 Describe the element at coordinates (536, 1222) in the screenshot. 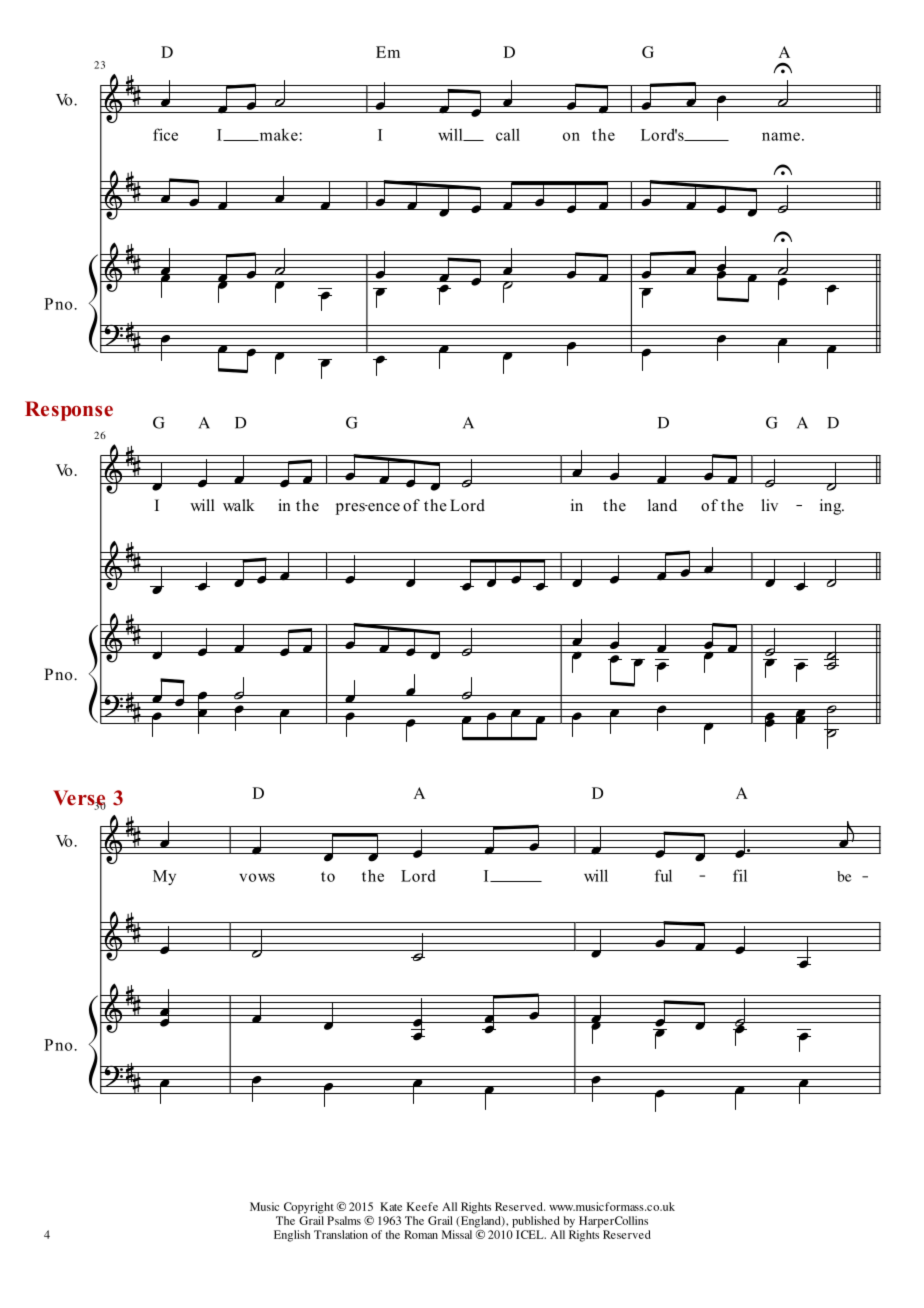

I see `published` at that location.
